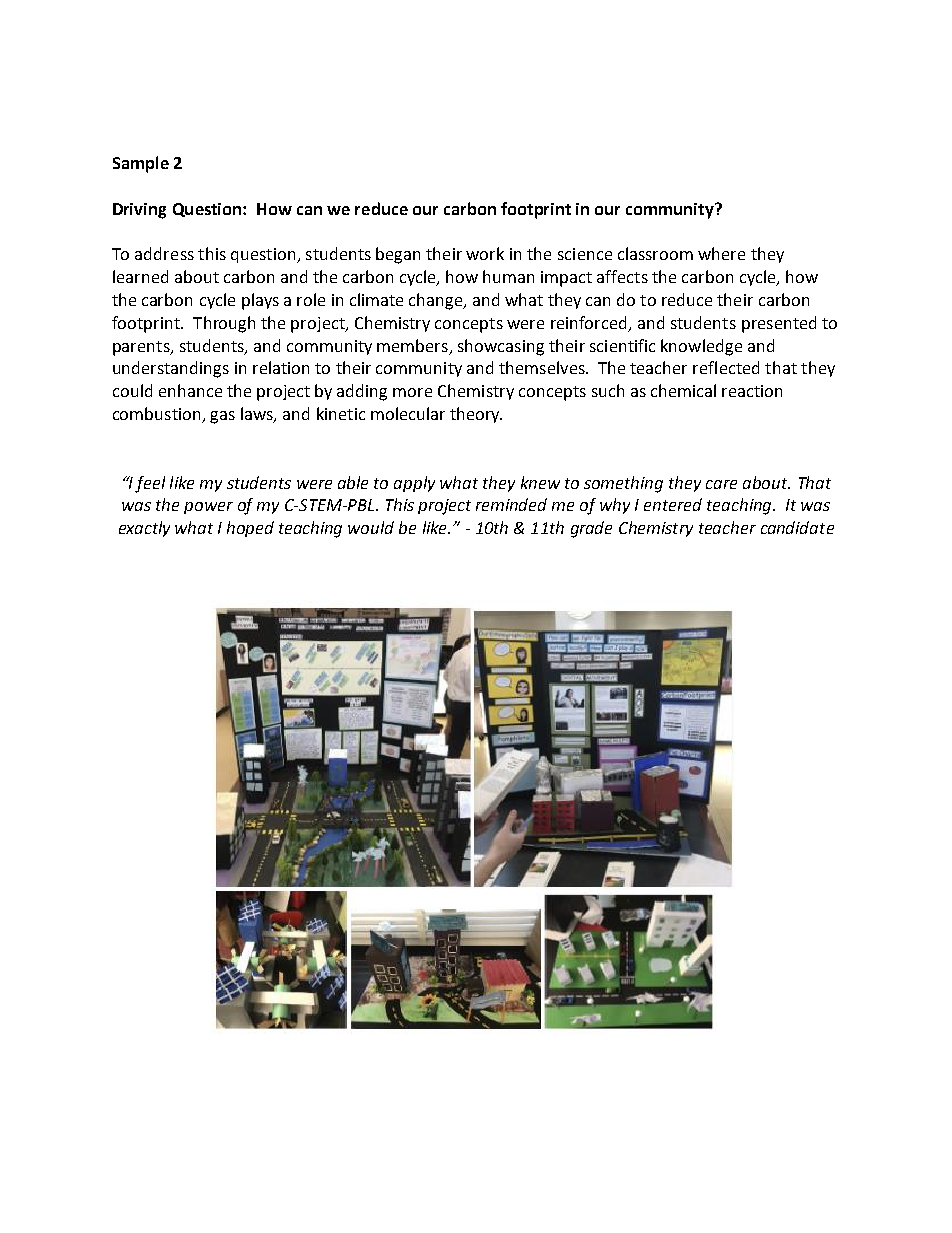 This document has height=1233, width=952. I want to click on power, so click(208, 508).
